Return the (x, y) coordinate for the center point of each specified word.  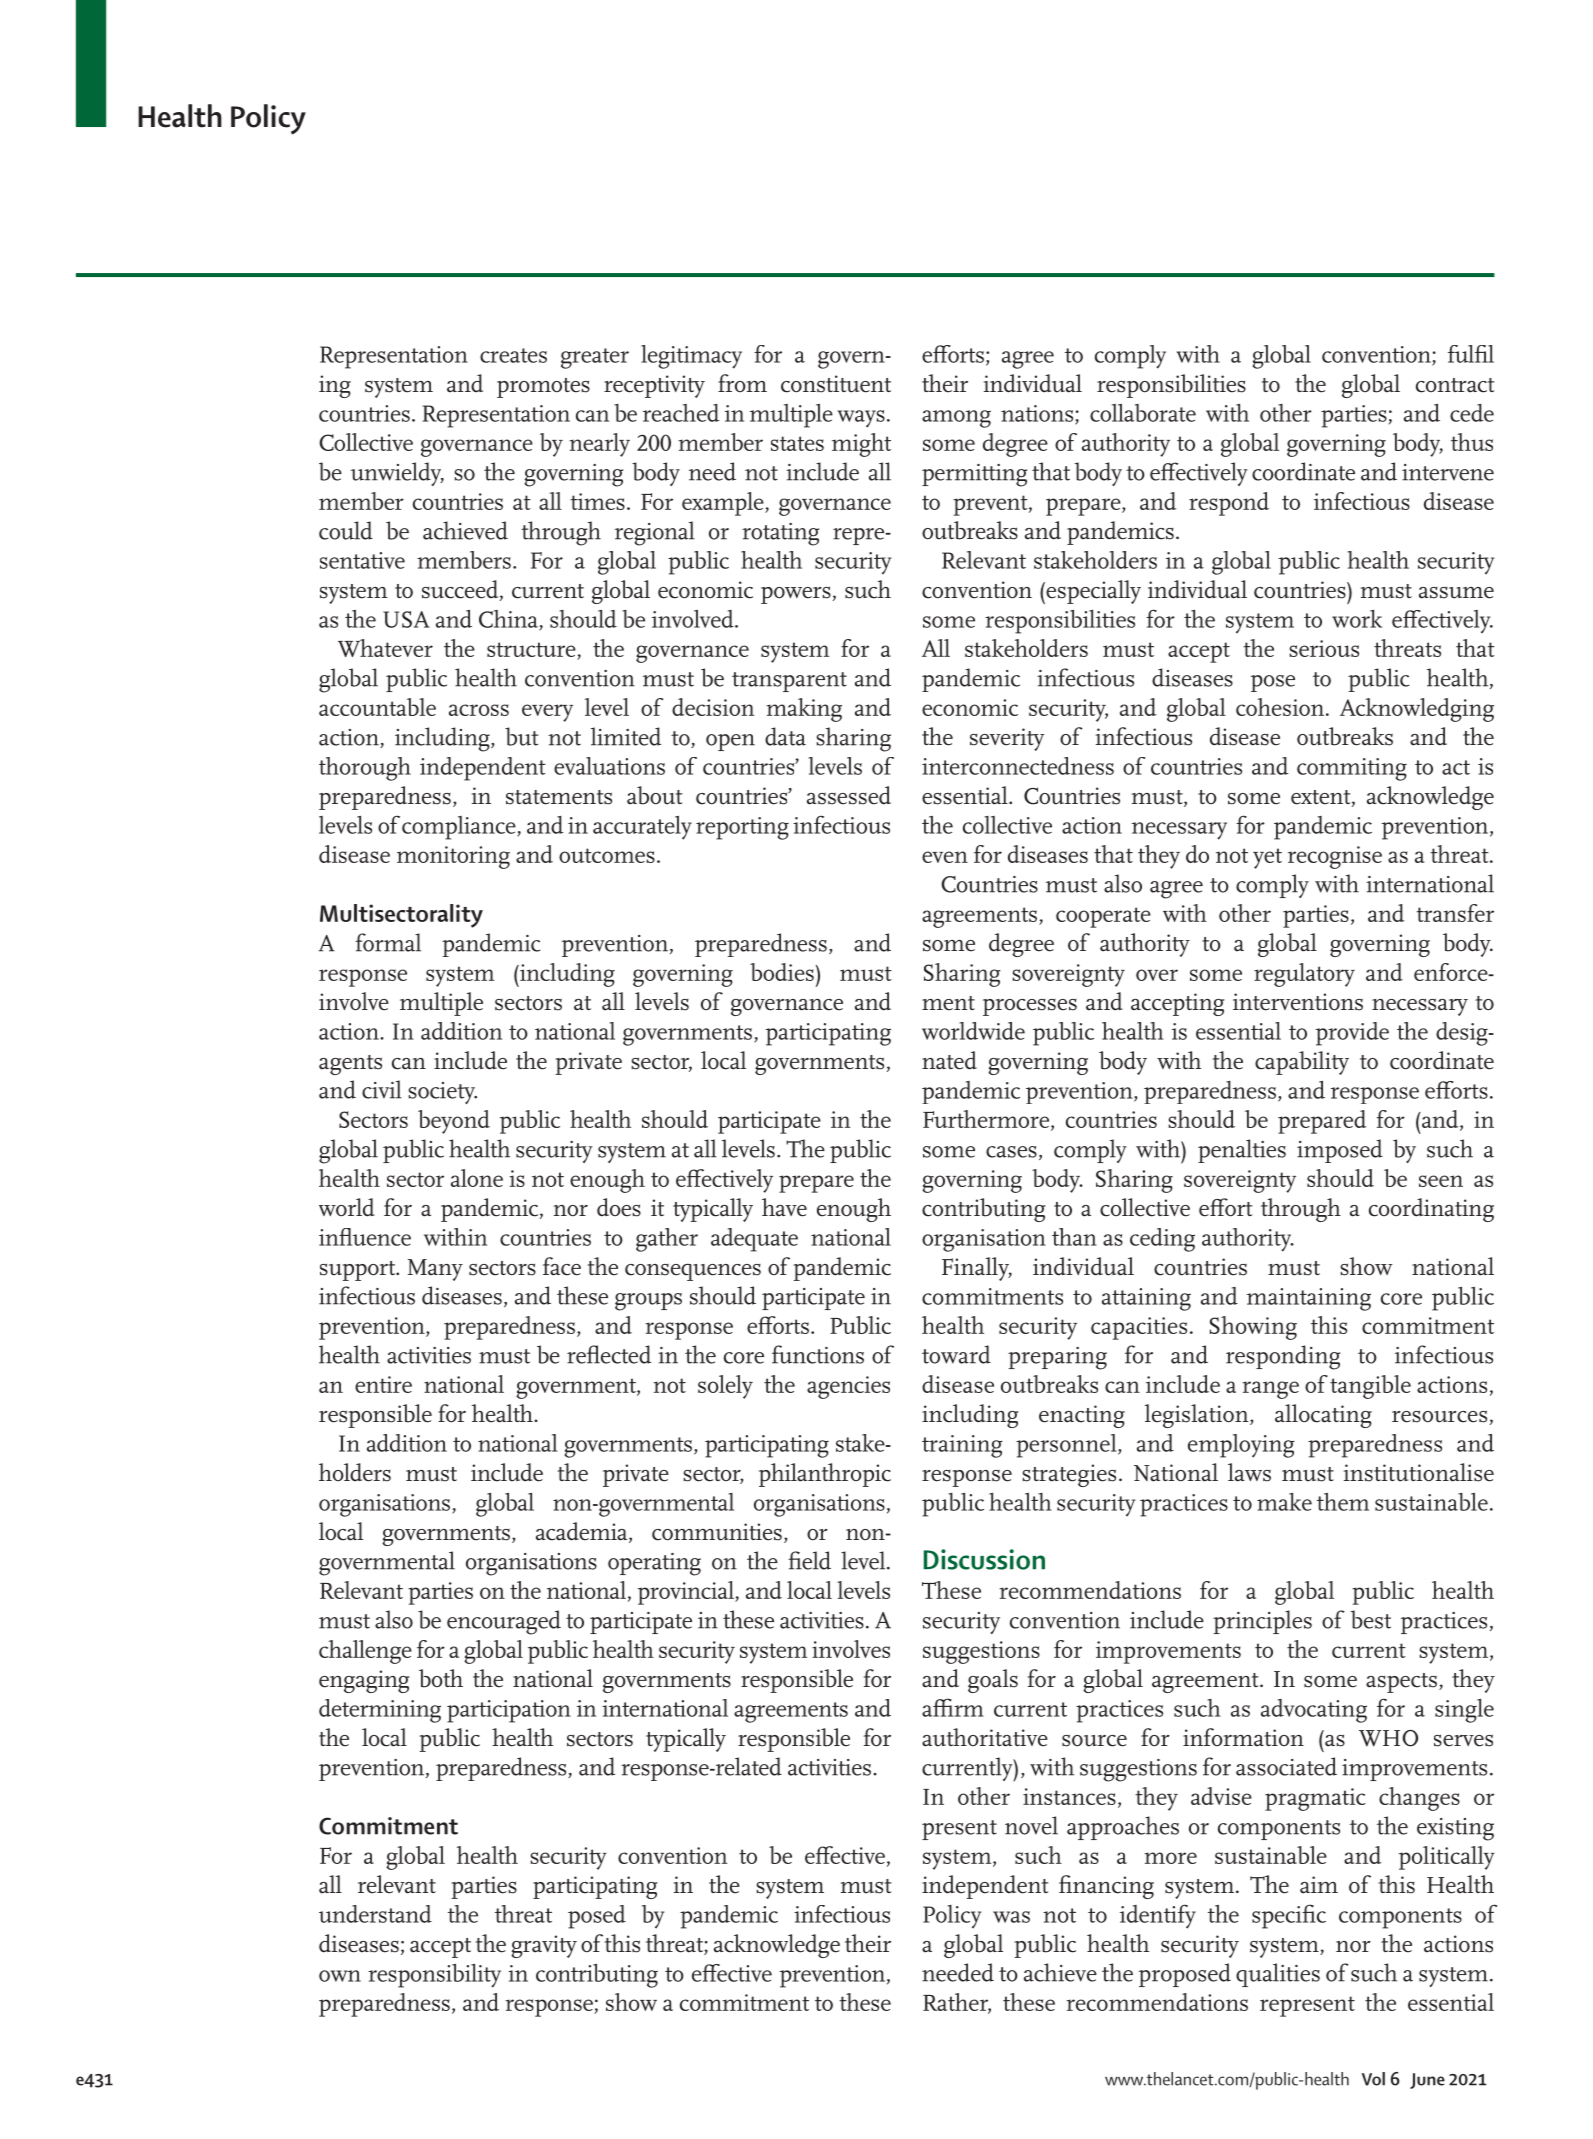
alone (477, 1178)
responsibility (434, 1976)
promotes (543, 388)
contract (1455, 385)
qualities (1278, 1975)
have (784, 1207)
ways (861, 419)
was (1011, 1917)
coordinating (1431, 1210)
